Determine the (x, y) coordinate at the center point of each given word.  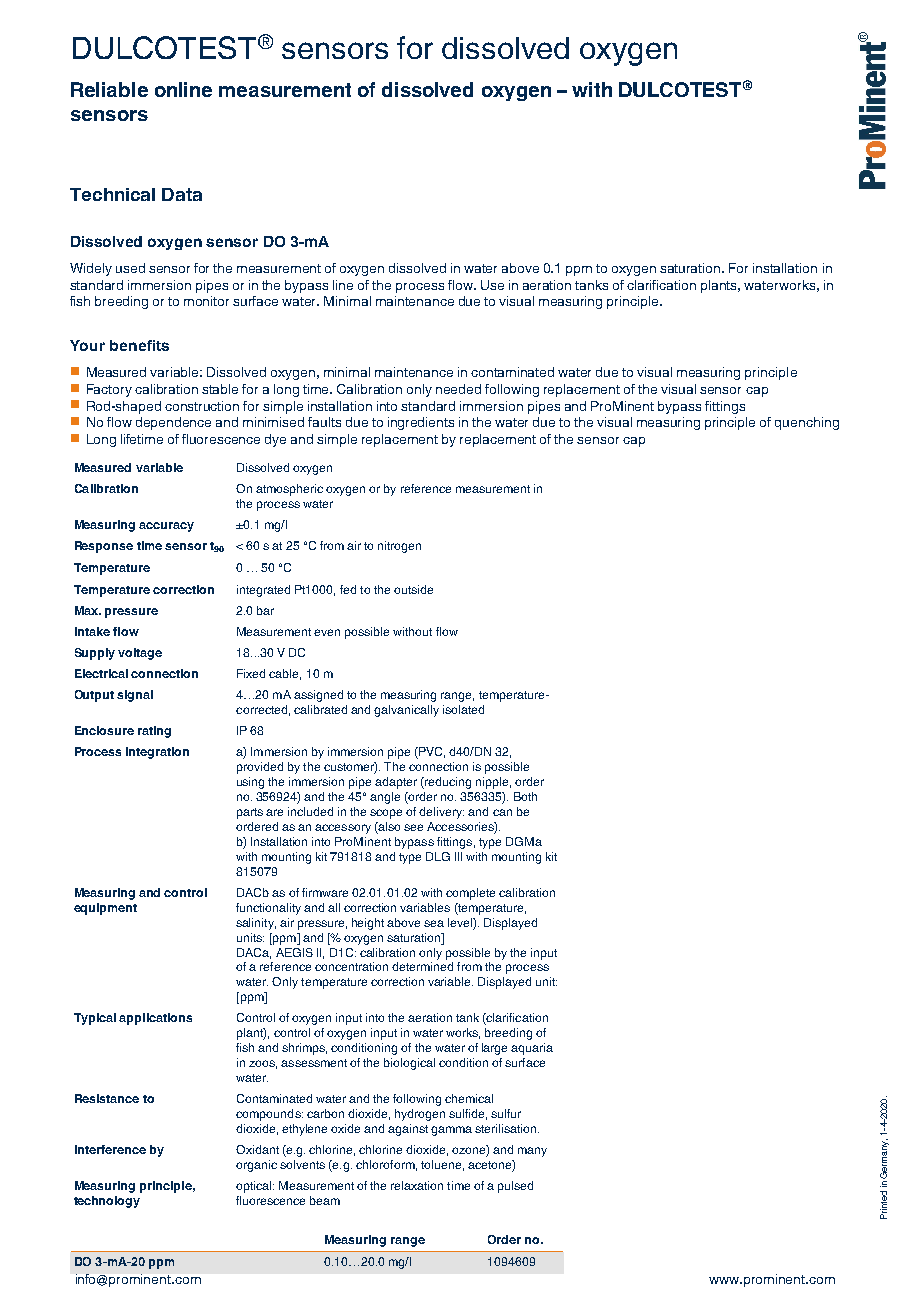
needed (458, 389)
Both (525, 796)
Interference (110, 1149)
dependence (173, 423)
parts (250, 813)
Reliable (109, 89)
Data (182, 194)
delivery (441, 813)
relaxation (417, 1185)
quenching (807, 423)
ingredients (421, 423)
